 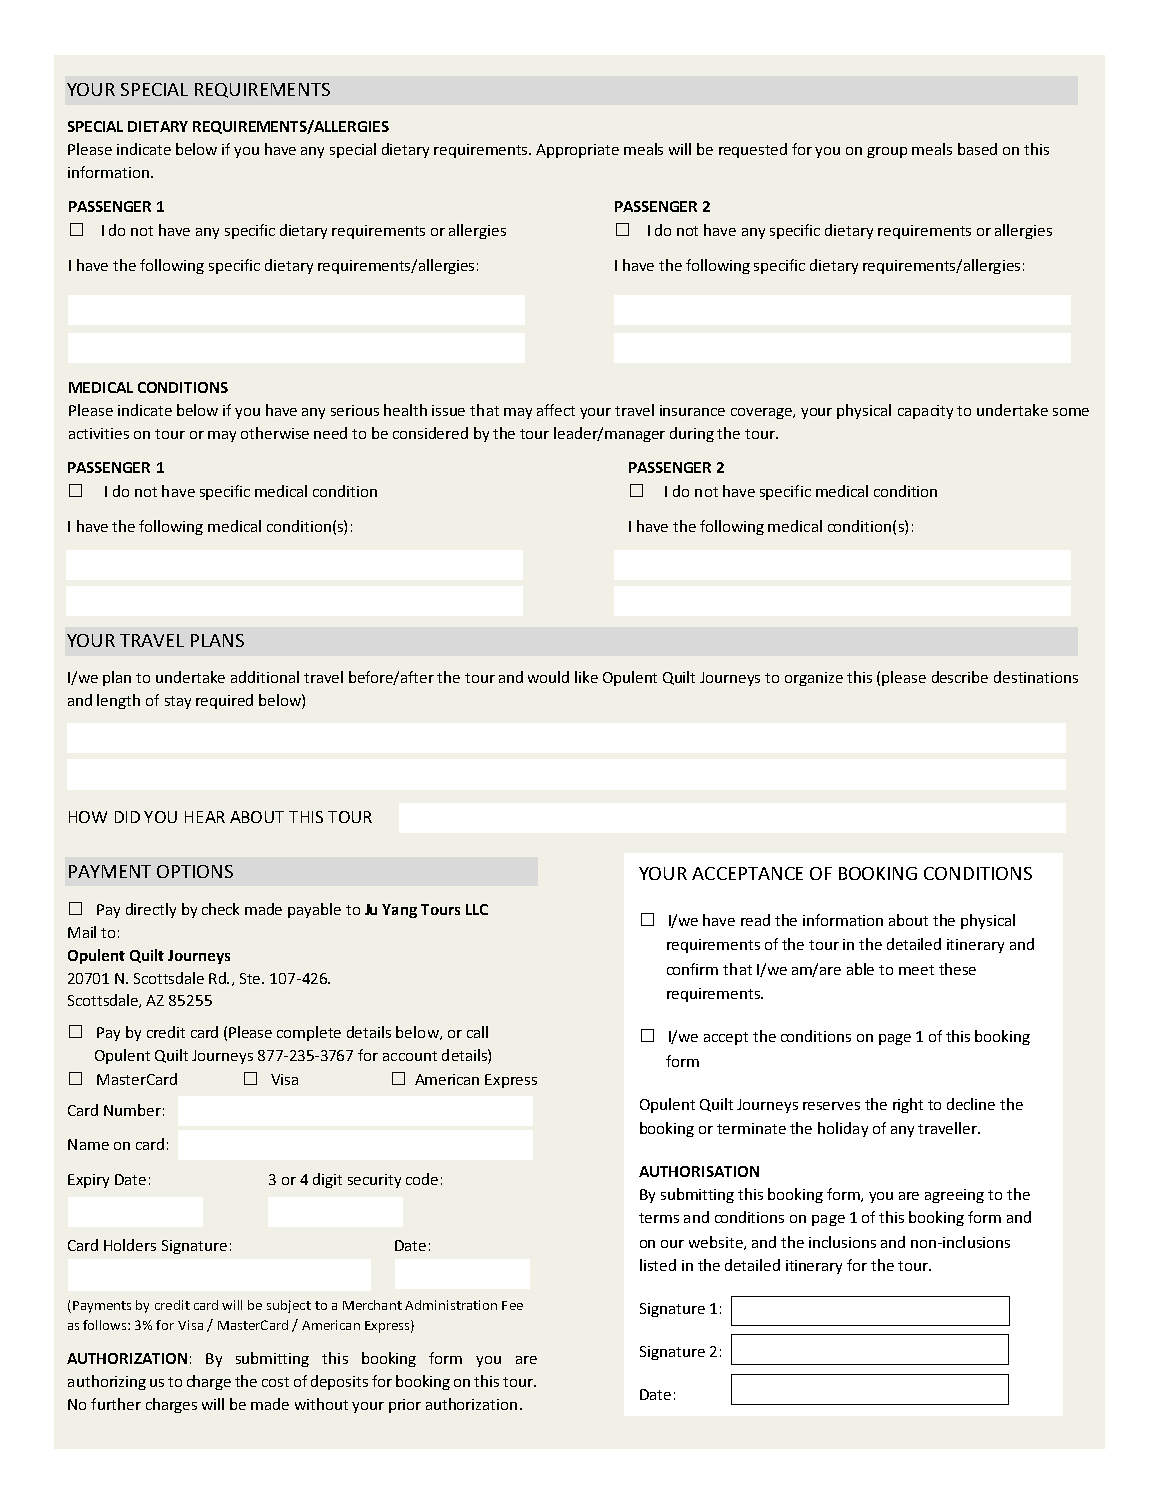 I want to click on agreeing, so click(x=954, y=1196).
